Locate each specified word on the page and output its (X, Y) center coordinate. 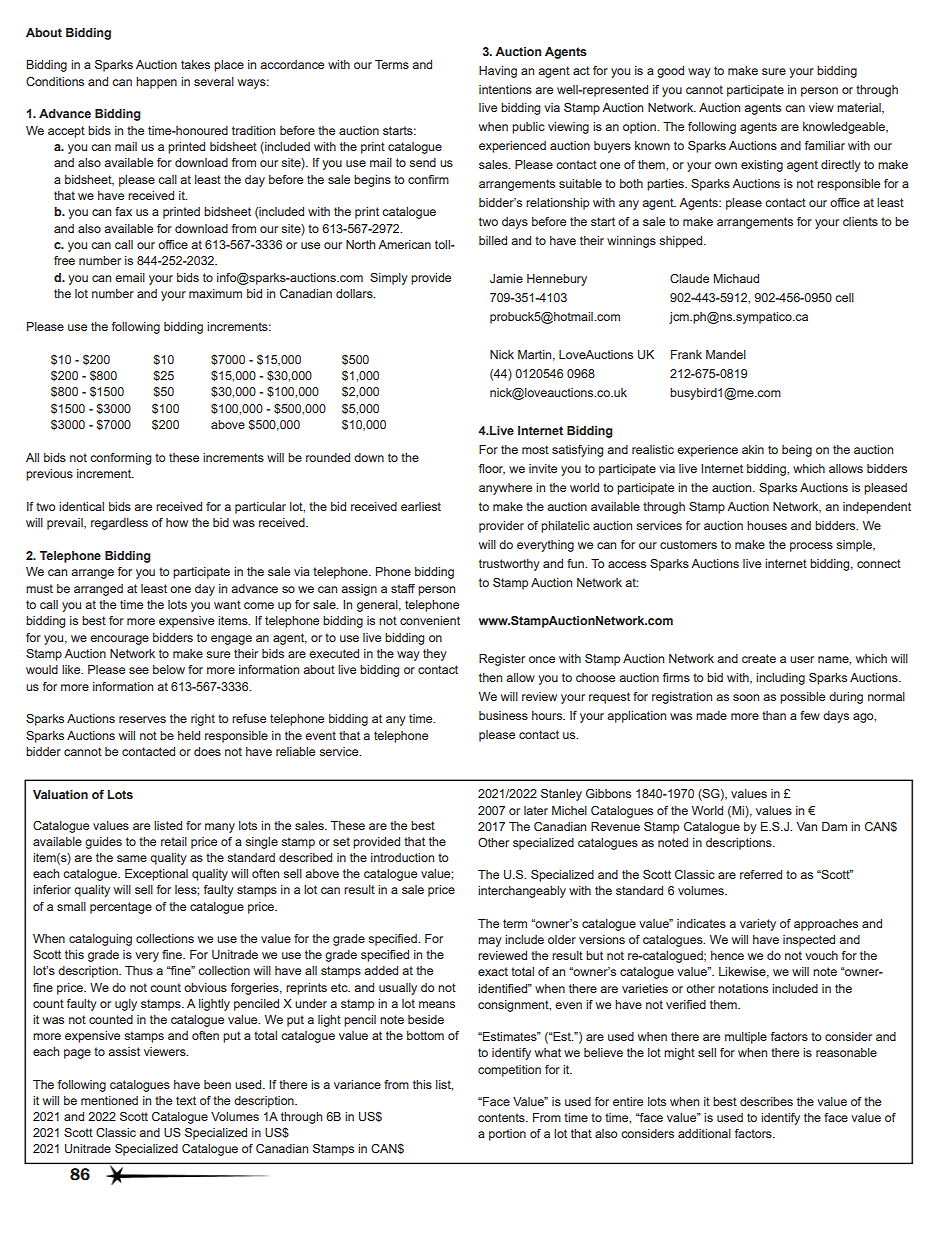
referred (761, 874)
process (811, 547)
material (860, 108)
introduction (402, 857)
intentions (505, 89)
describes (766, 1101)
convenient (430, 620)
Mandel (726, 354)
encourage (119, 640)
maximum (215, 293)
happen (156, 83)
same (132, 858)
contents (502, 1117)
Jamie (506, 278)
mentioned (109, 1100)
